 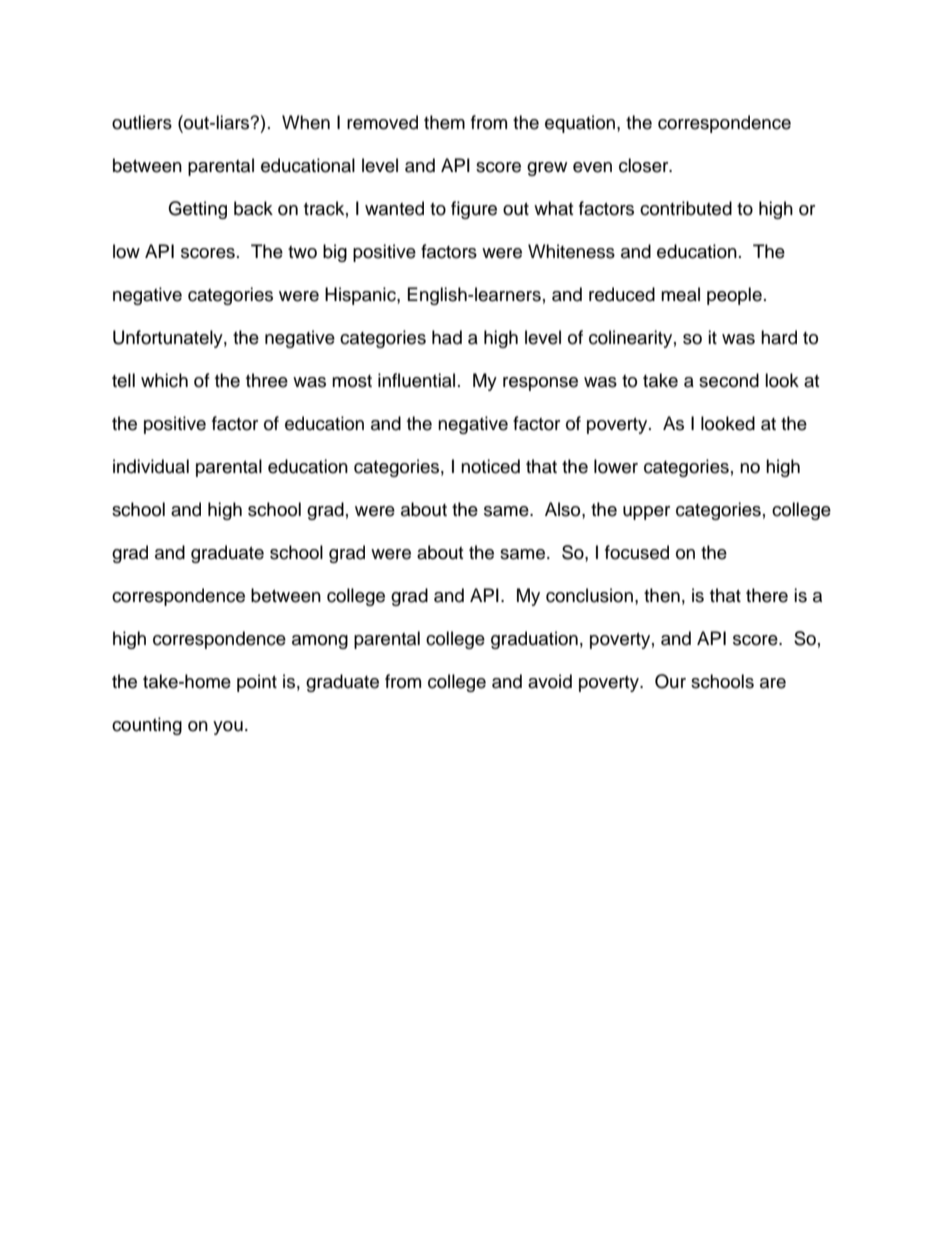 I want to click on outliers, so click(x=142, y=122).
